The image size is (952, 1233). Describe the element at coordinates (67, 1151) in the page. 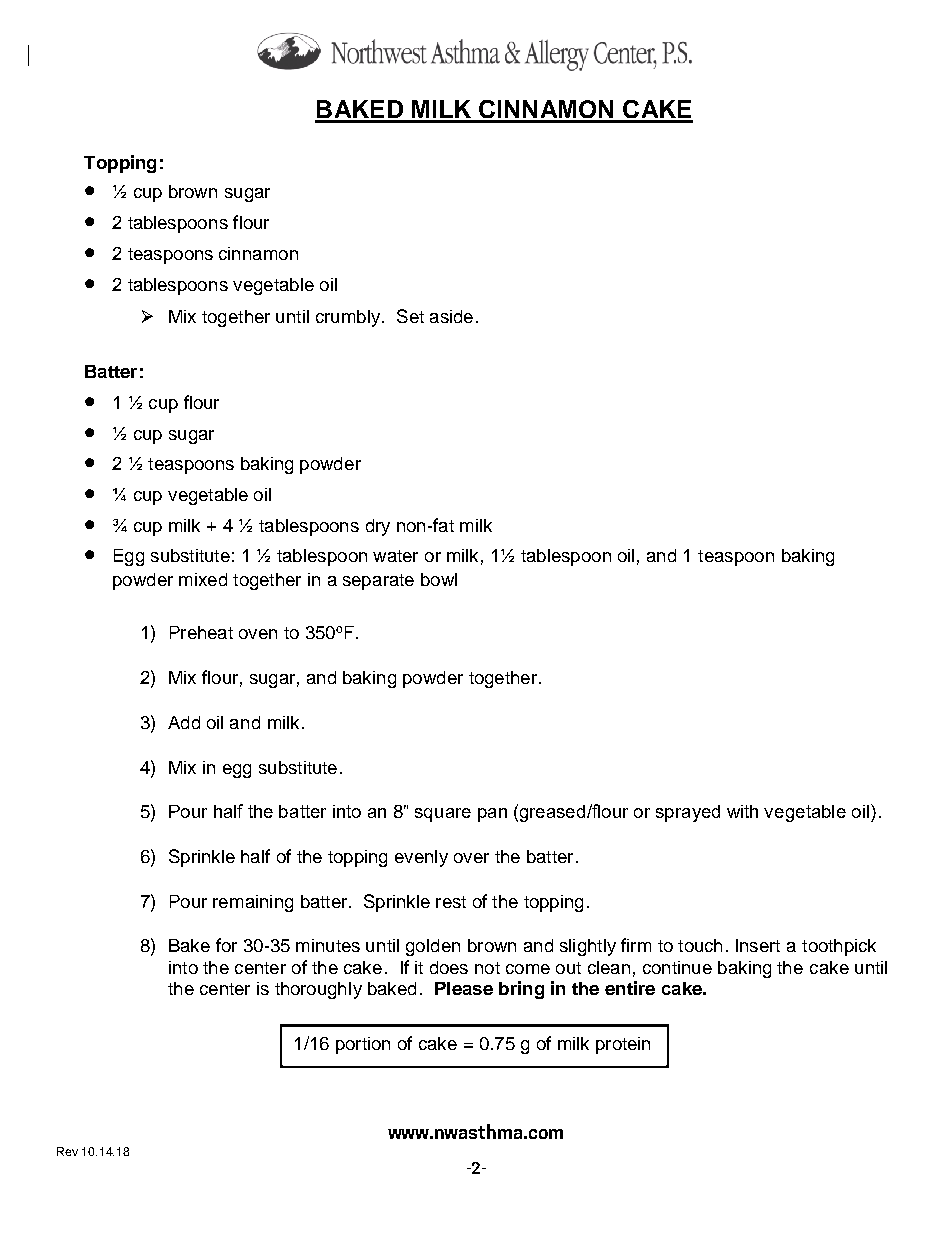

I see `Rev` at that location.
